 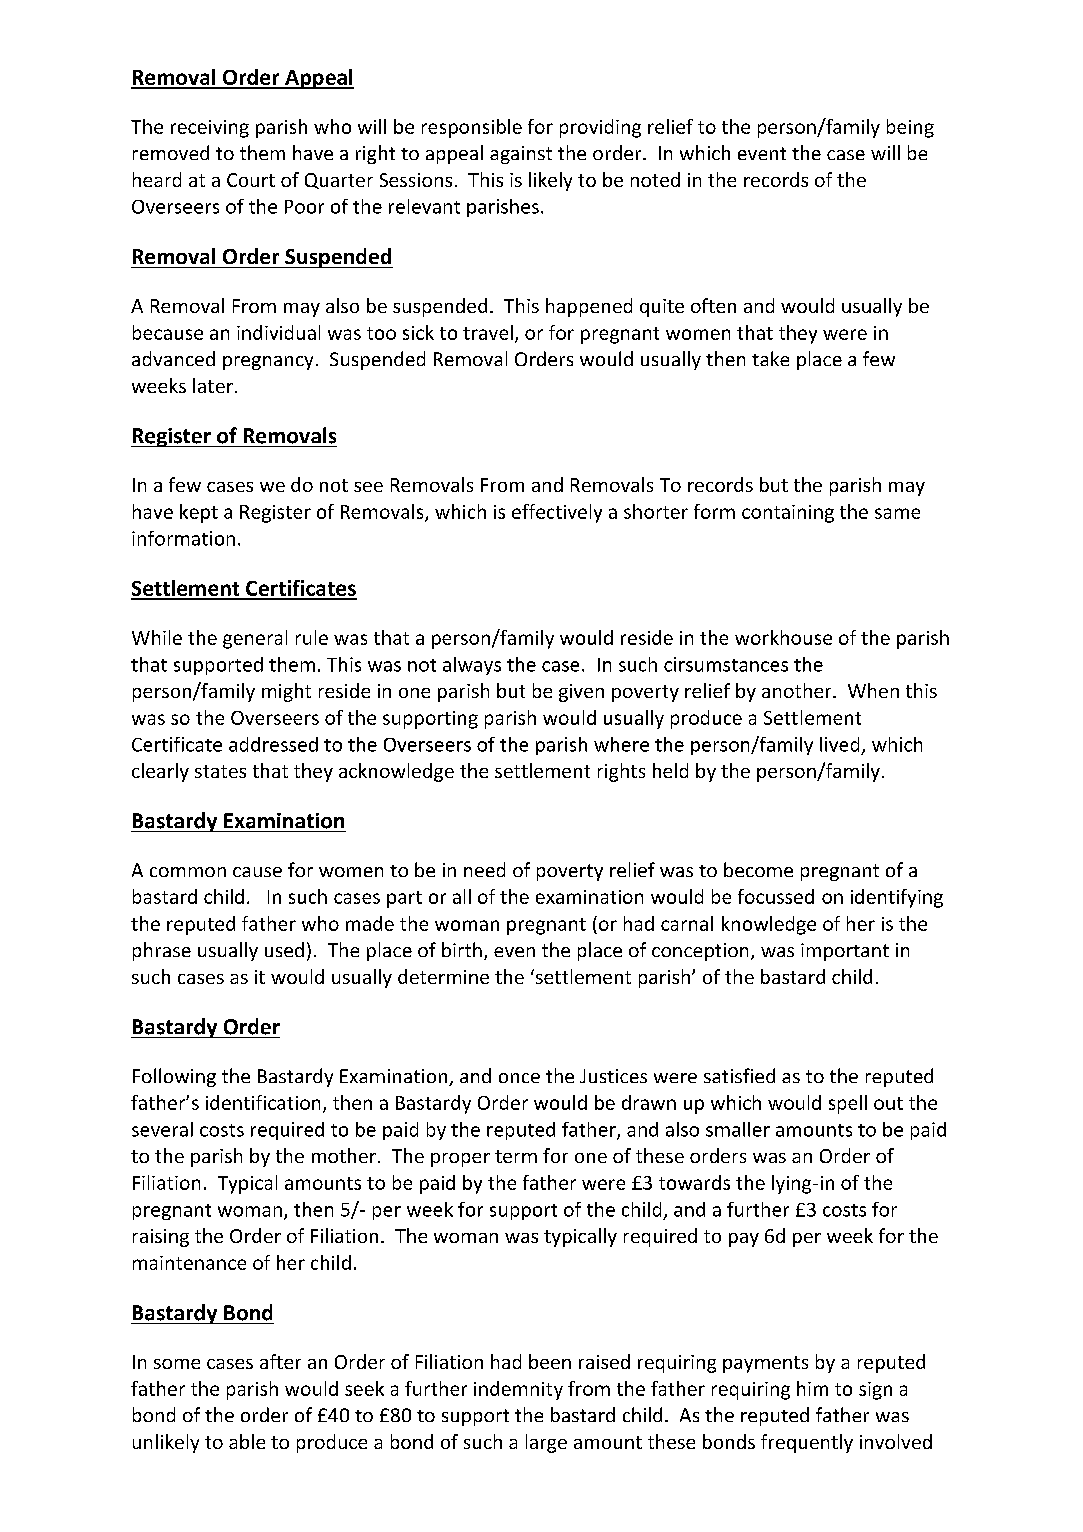 I want to click on where, so click(x=621, y=744).
